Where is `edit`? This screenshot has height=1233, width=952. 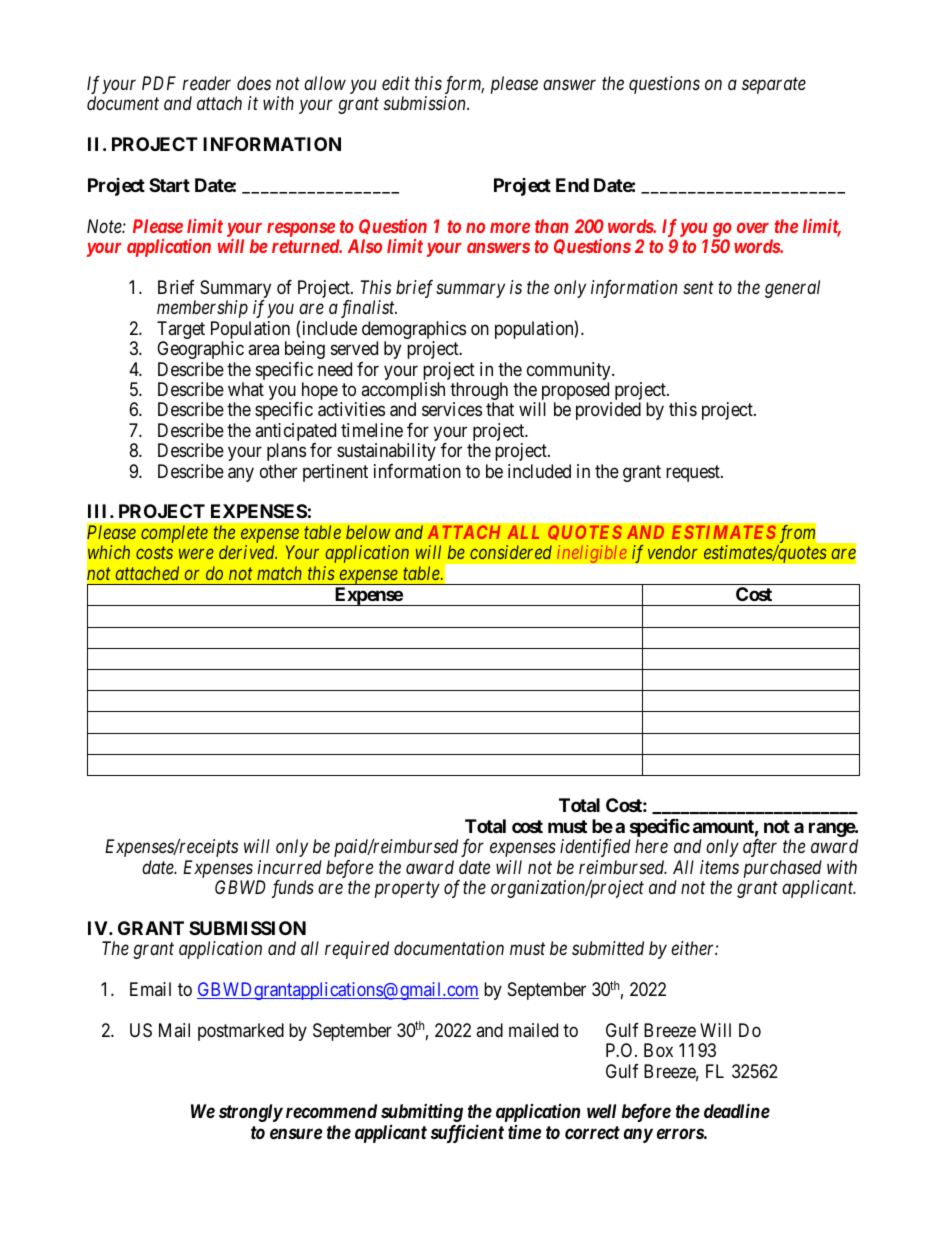 edit is located at coordinates (396, 83).
